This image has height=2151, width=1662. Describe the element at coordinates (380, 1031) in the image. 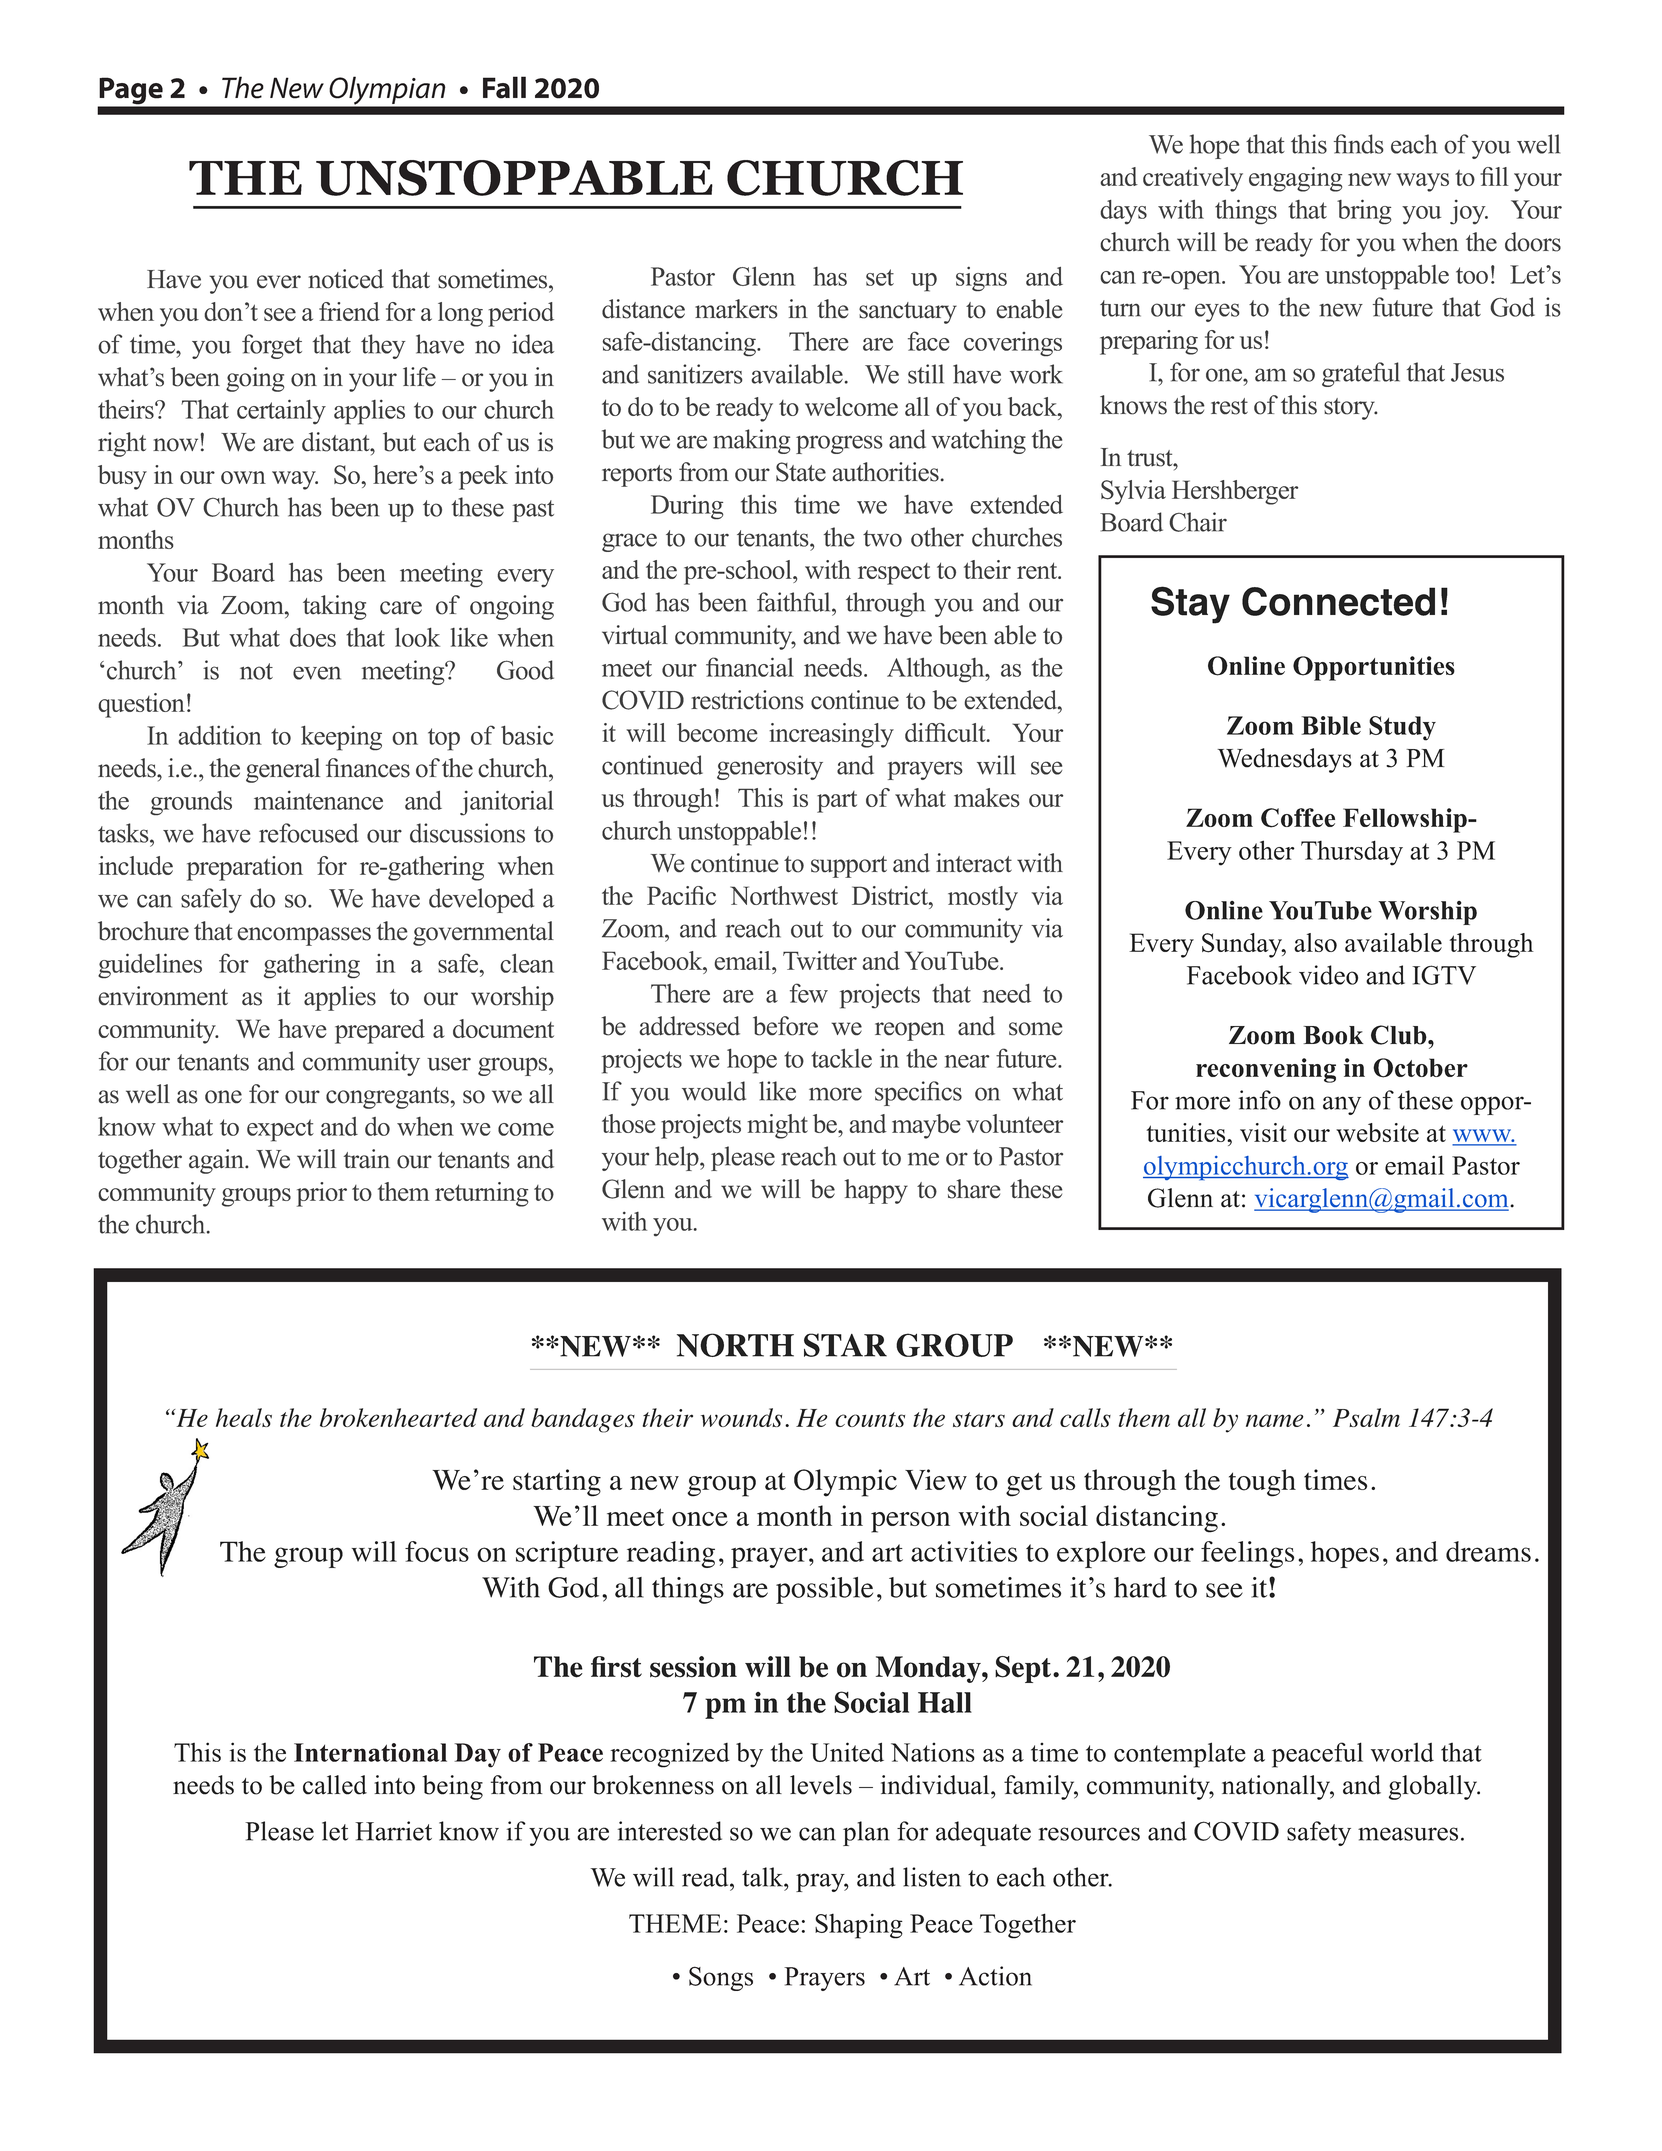

I see `prepared` at that location.
